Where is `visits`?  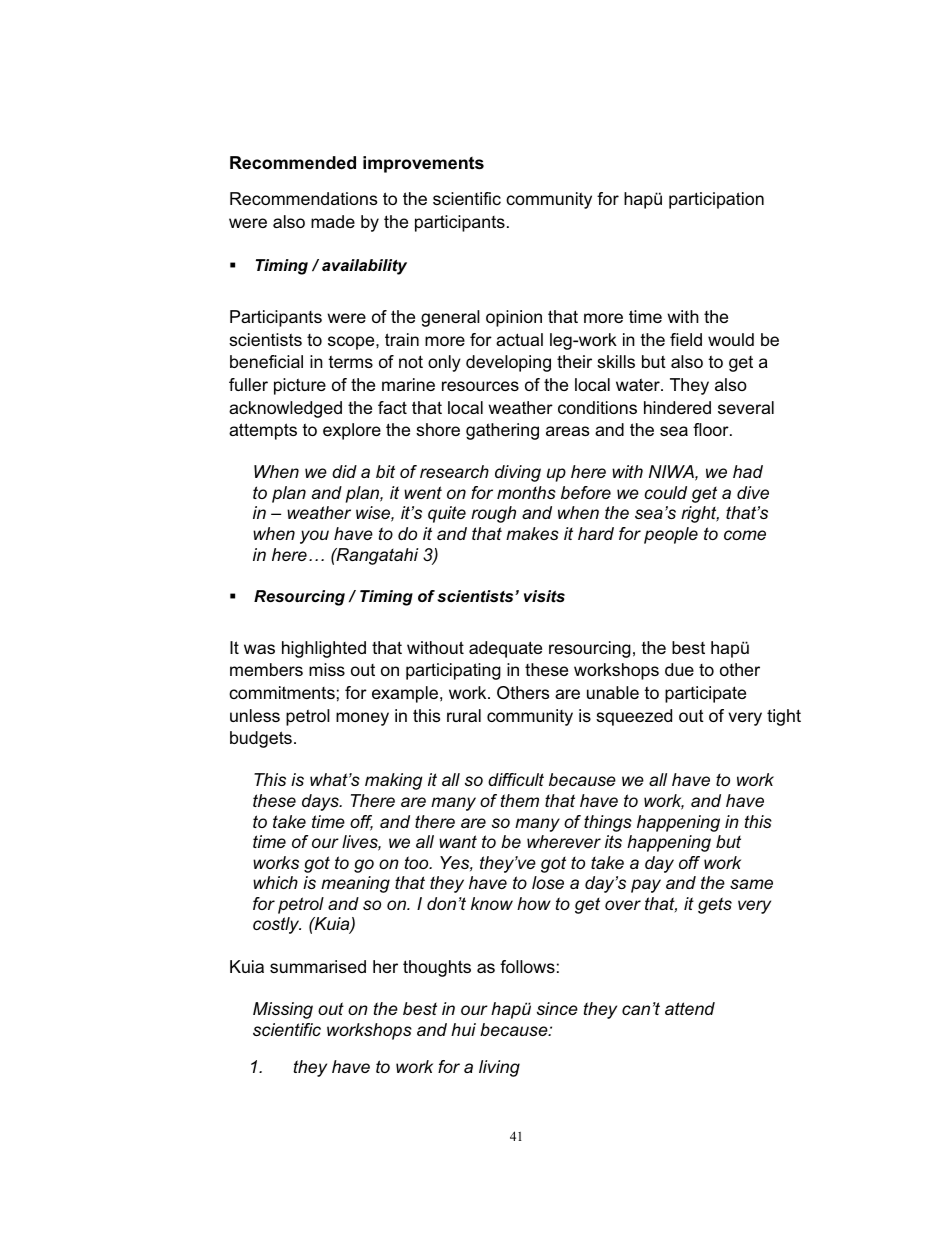
visits is located at coordinates (544, 596).
